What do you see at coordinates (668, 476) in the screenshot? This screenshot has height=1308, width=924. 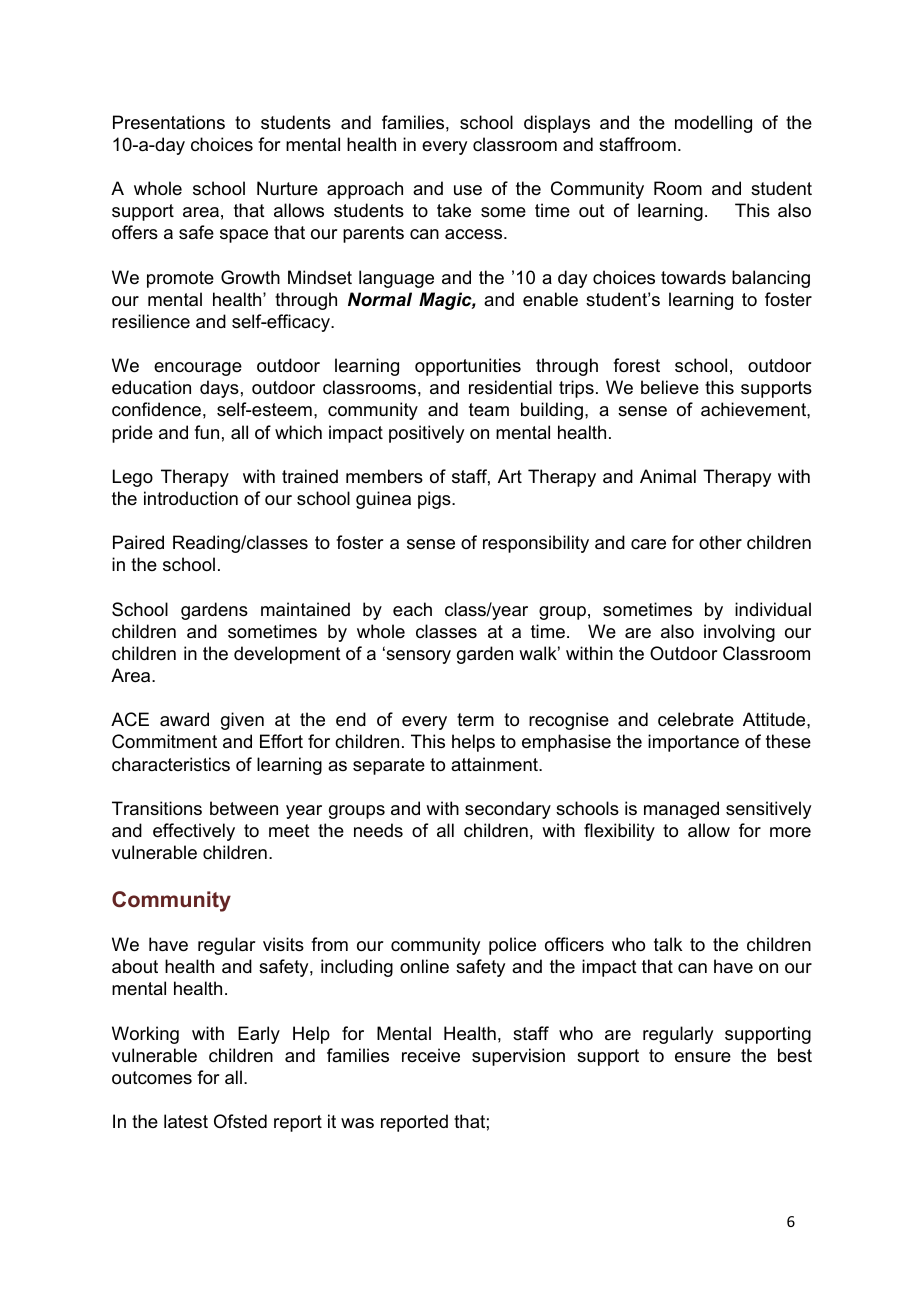 I see `Animal` at bounding box center [668, 476].
